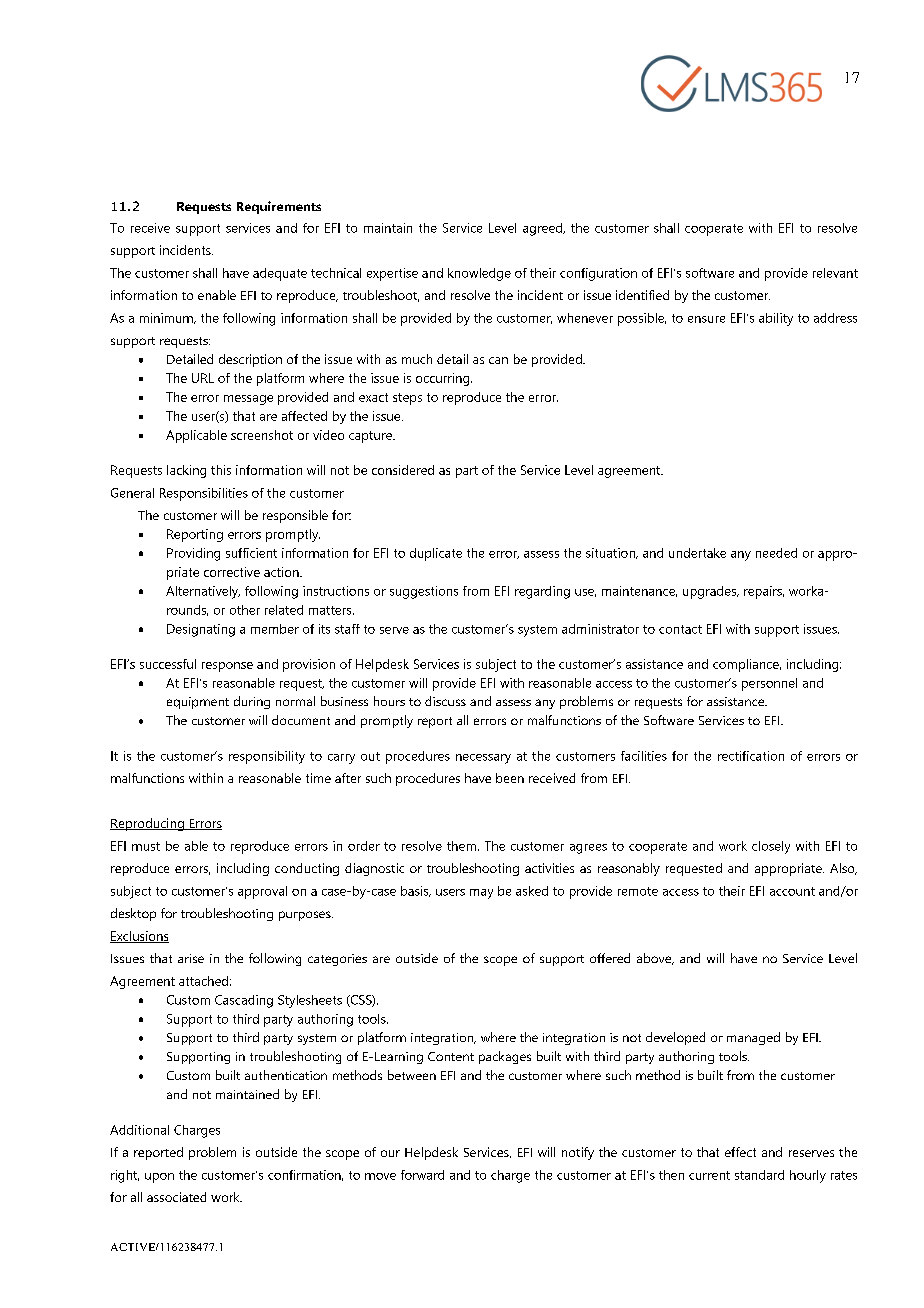 Image resolution: width=924 pixels, height=1308 pixels. What do you see at coordinates (445, 701) in the document?
I see `discuss` at bounding box center [445, 701].
